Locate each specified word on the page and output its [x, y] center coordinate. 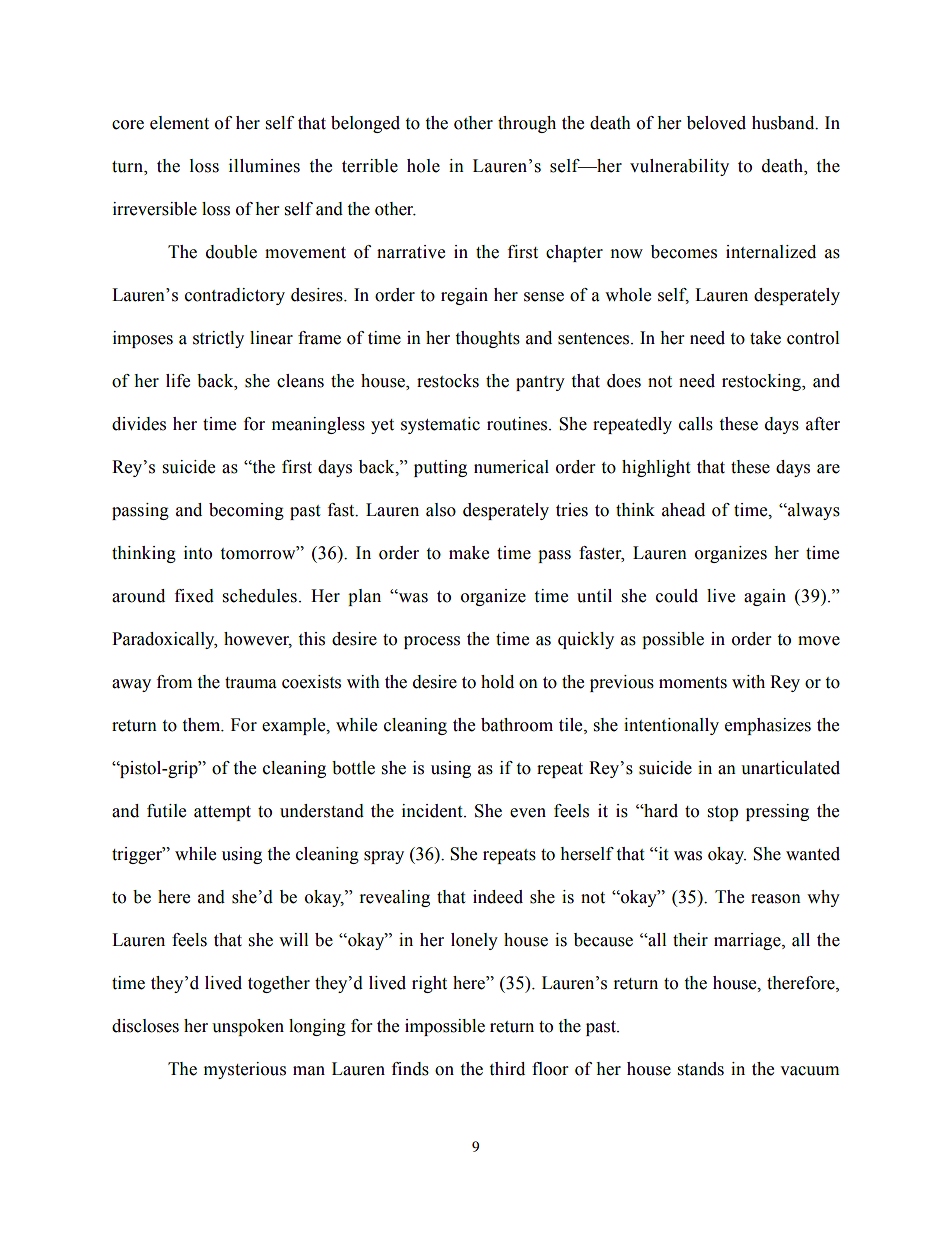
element [179, 123]
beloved [716, 123]
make [469, 553]
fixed [194, 596]
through [527, 124]
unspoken [248, 1027]
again [765, 597]
